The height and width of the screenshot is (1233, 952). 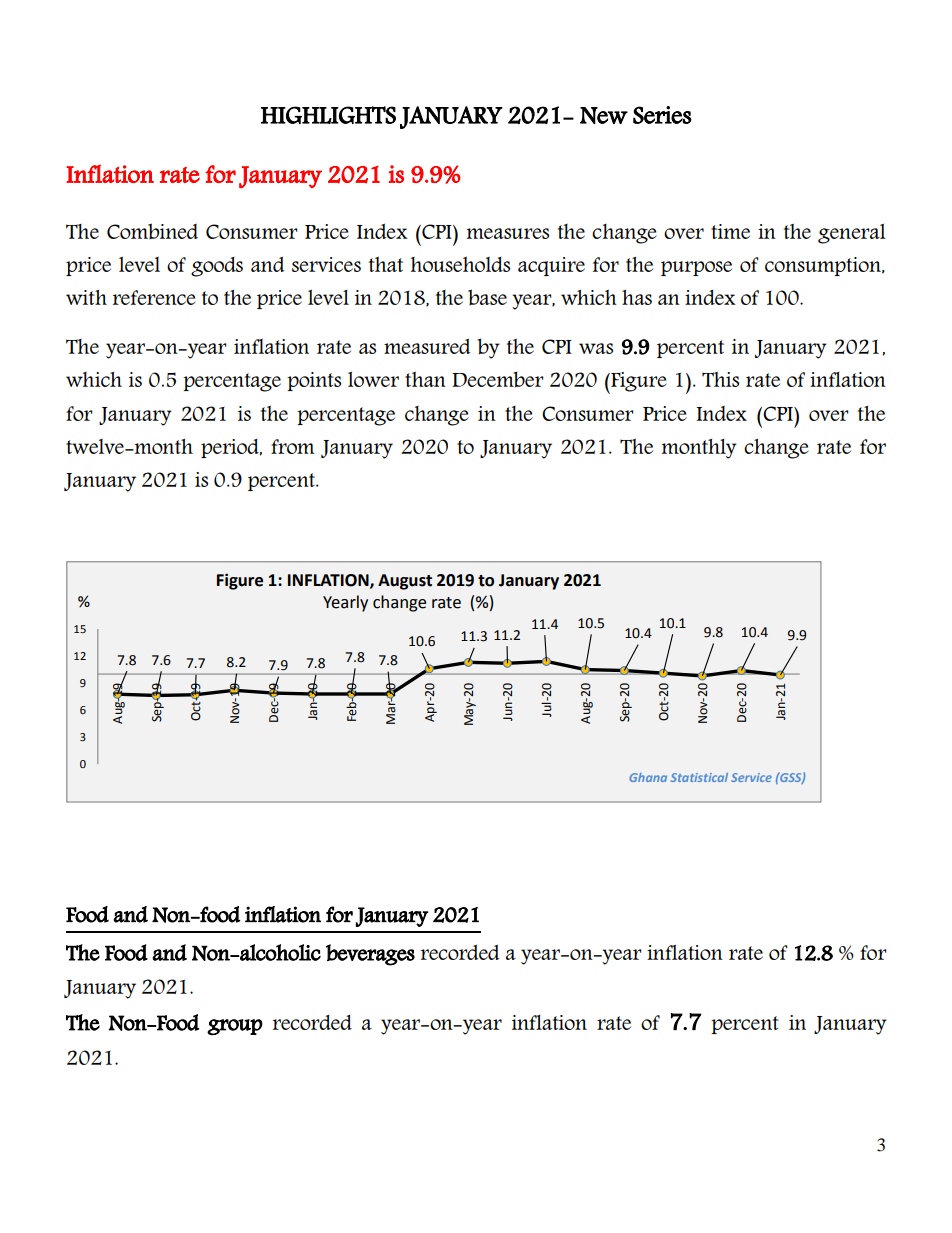 I want to click on Series, so click(x=662, y=115).
